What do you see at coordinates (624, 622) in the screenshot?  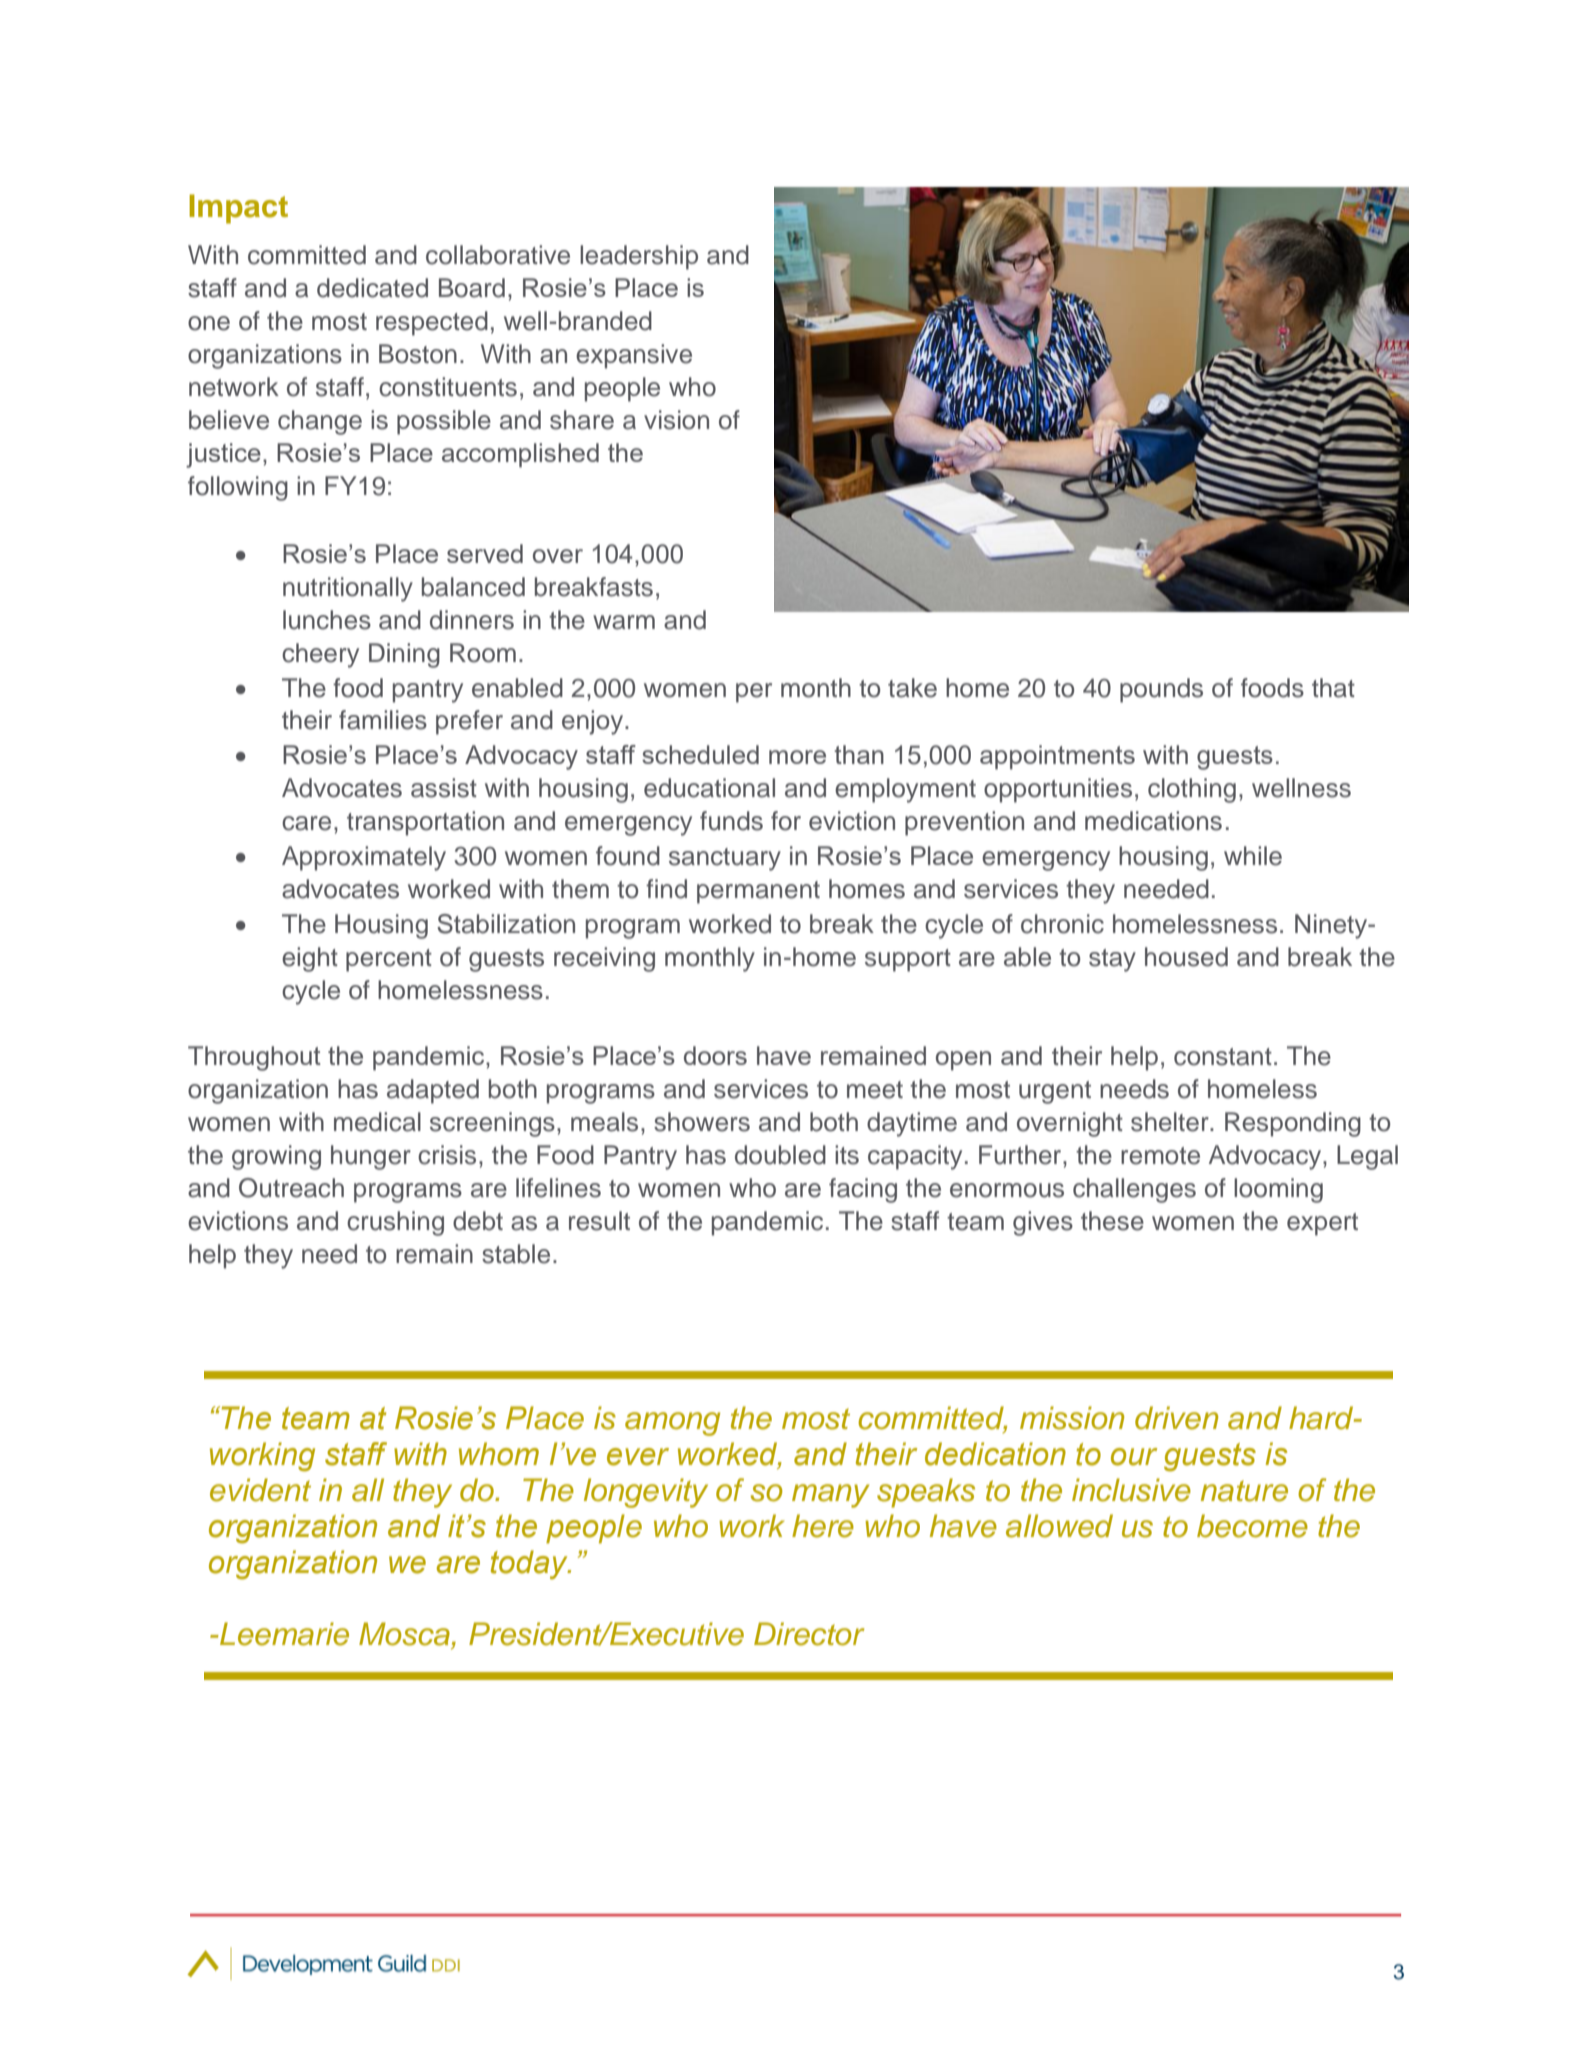 I see `warm` at bounding box center [624, 622].
